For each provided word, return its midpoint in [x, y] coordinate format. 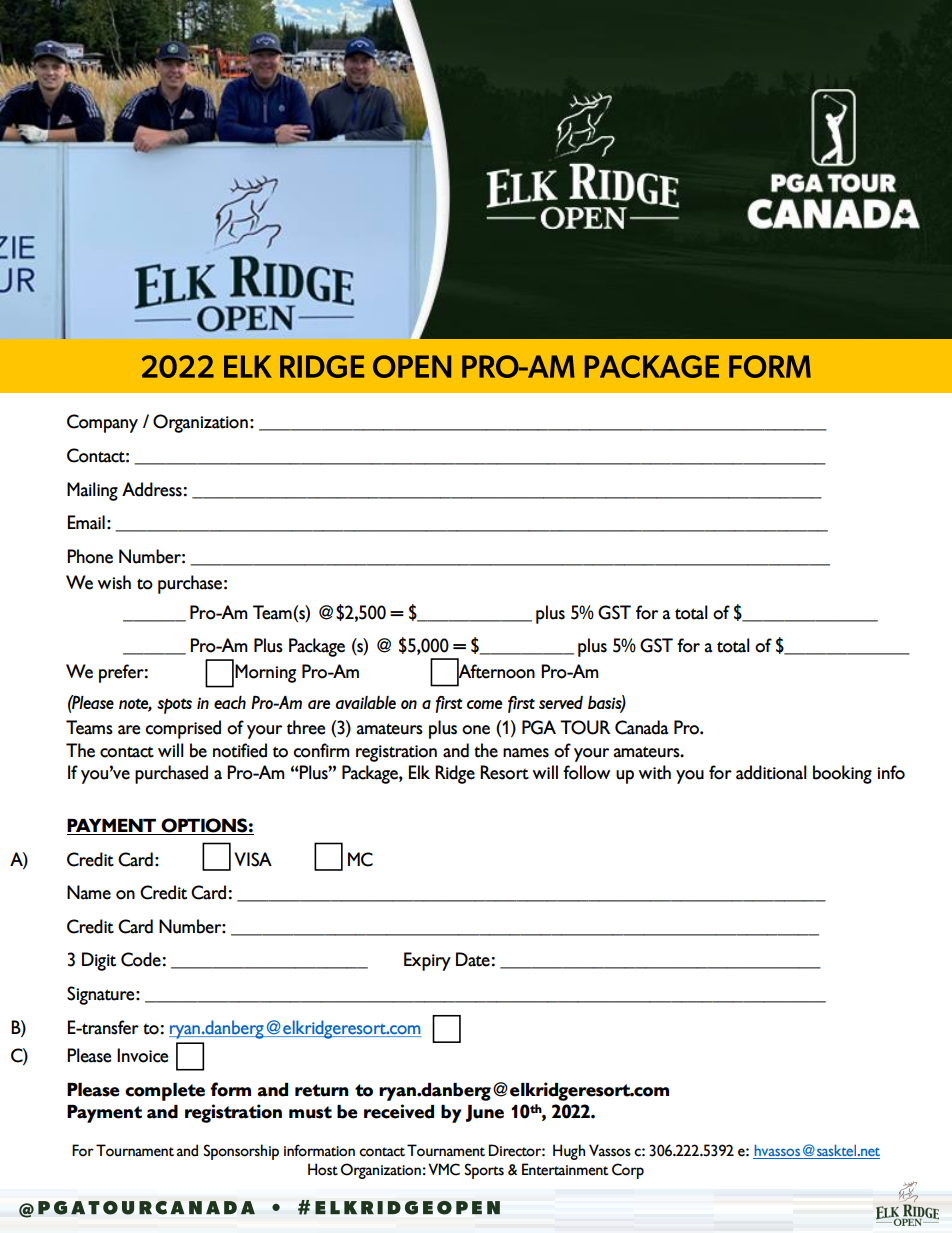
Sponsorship [241, 1152]
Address [152, 489]
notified [240, 750]
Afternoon [496, 671]
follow [586, 772]
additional [771, 772]
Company [102, 423]
